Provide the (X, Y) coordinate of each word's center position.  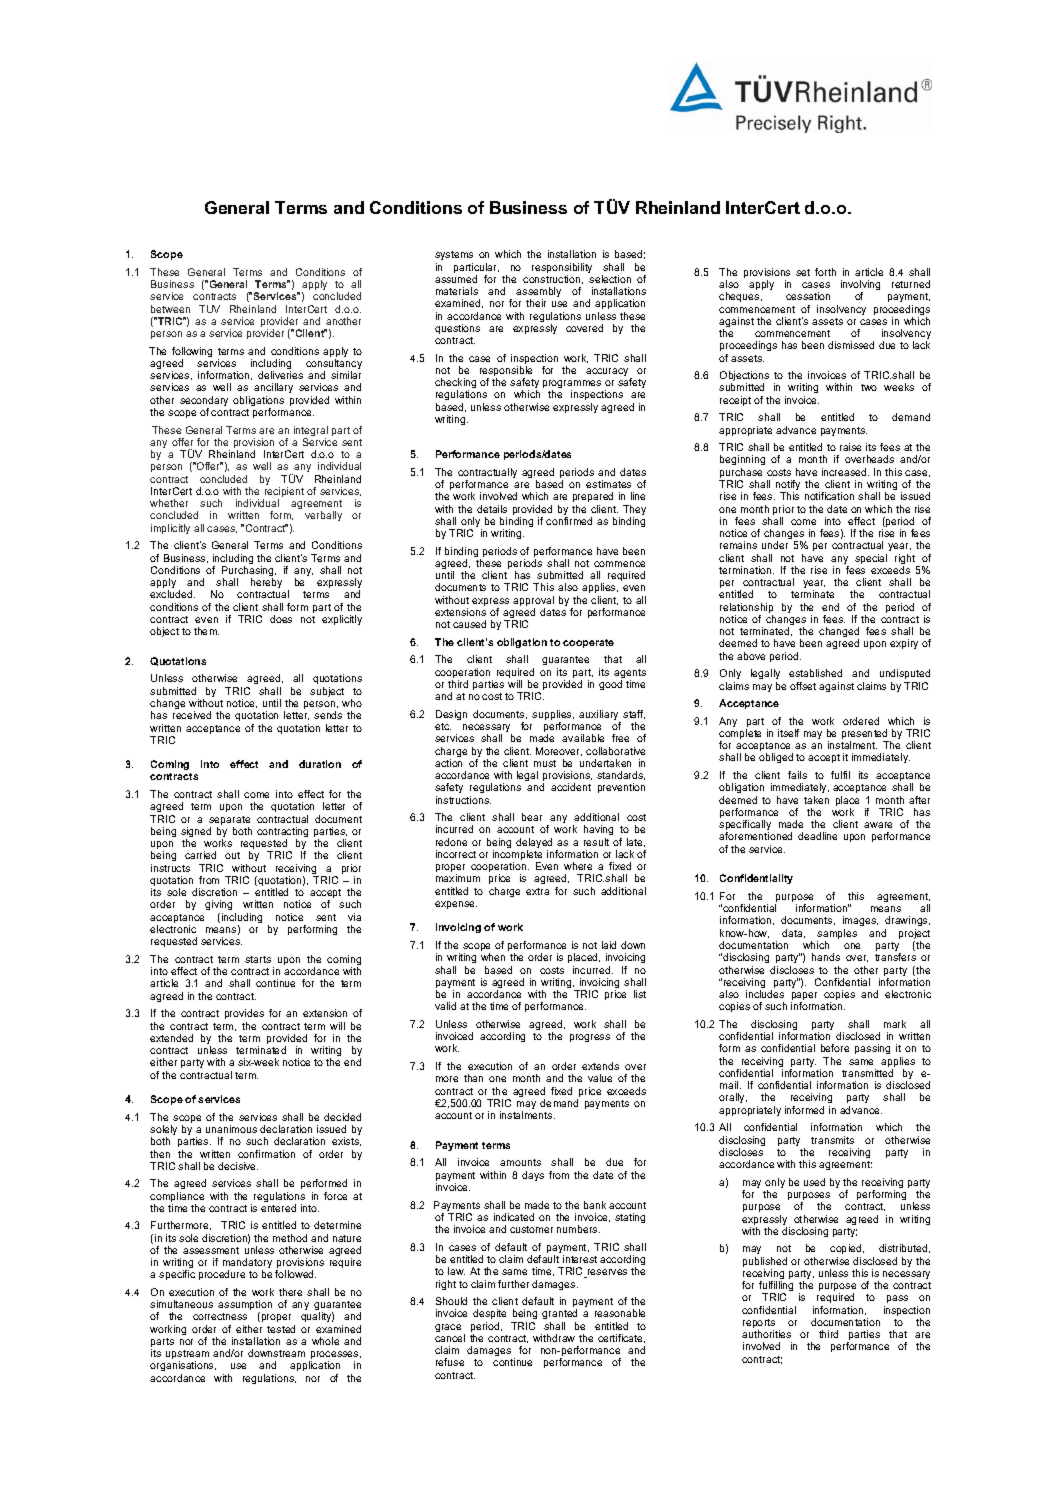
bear (532, 817)
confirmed (569, 521)
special (871, 559)
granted (559, 1316)
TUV (209, 309)
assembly (538, 293)
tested (281, 1329)
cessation (808, 296)
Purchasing (249, 572)
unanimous (231, 1129)
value (600, 1078)
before (835, 1048)
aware (878, 825)
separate (229, 822)
